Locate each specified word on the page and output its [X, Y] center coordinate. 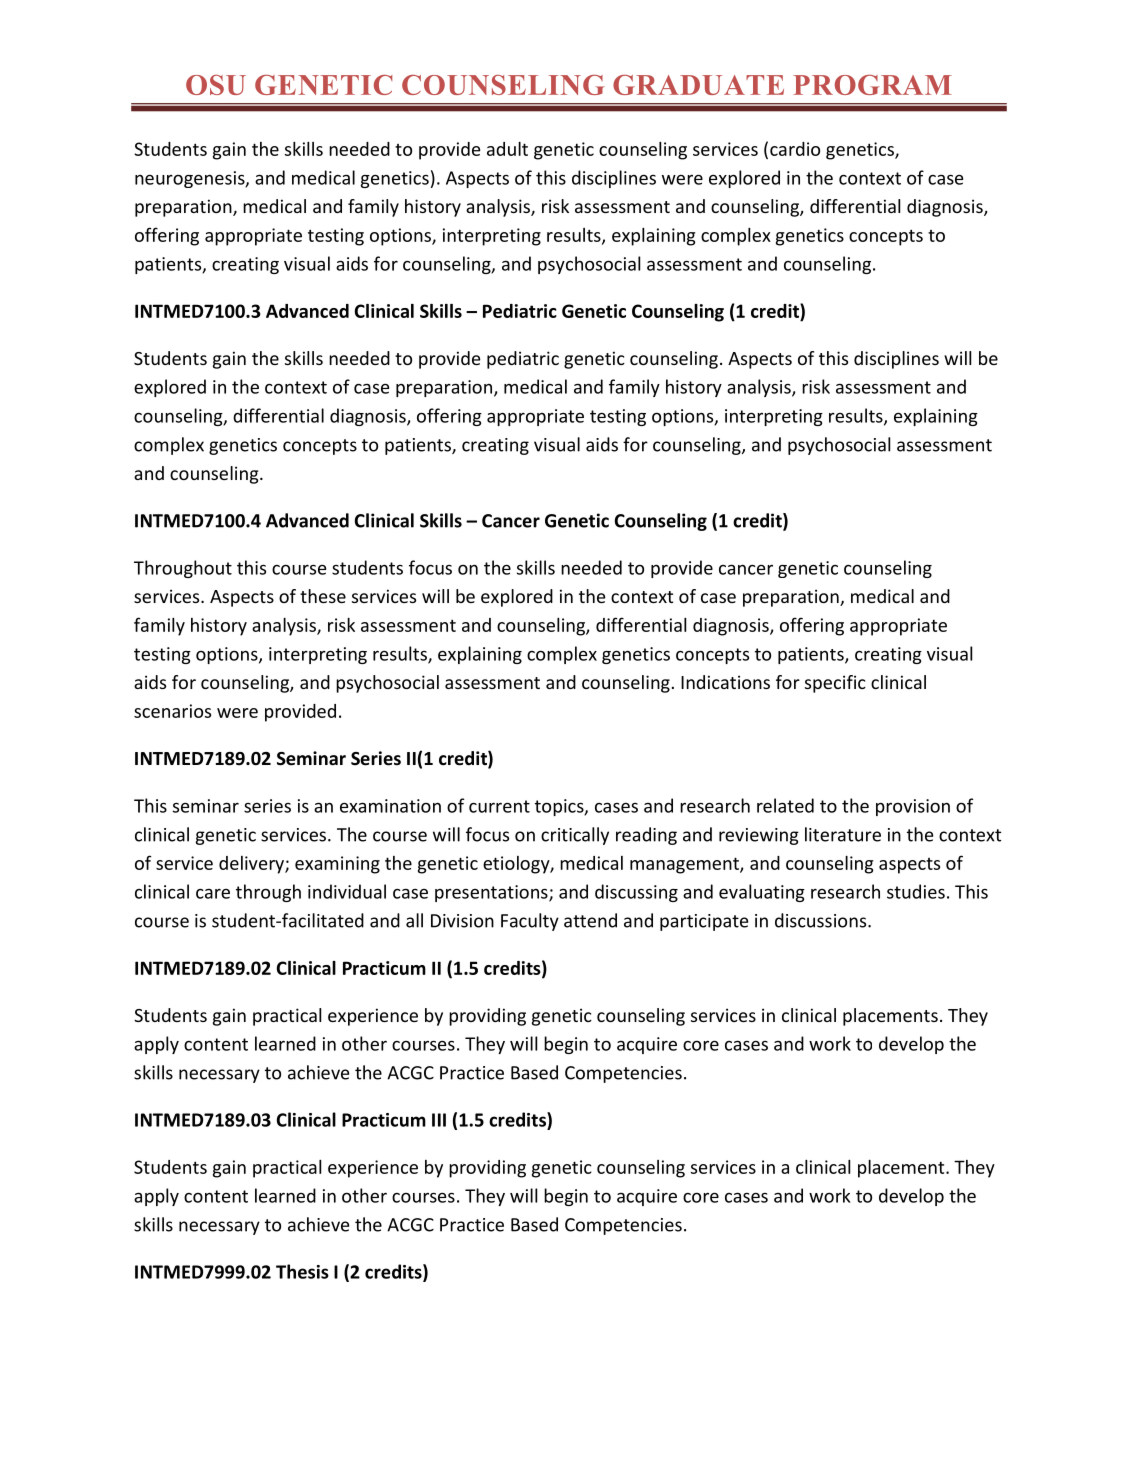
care [213, 894]
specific [835, 684]
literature [843, 834]
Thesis [302, 1271]
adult [507, 149]
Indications [725, 682]
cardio [795, 149]
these [323, 596]
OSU [216, 85]
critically [575, 836]
